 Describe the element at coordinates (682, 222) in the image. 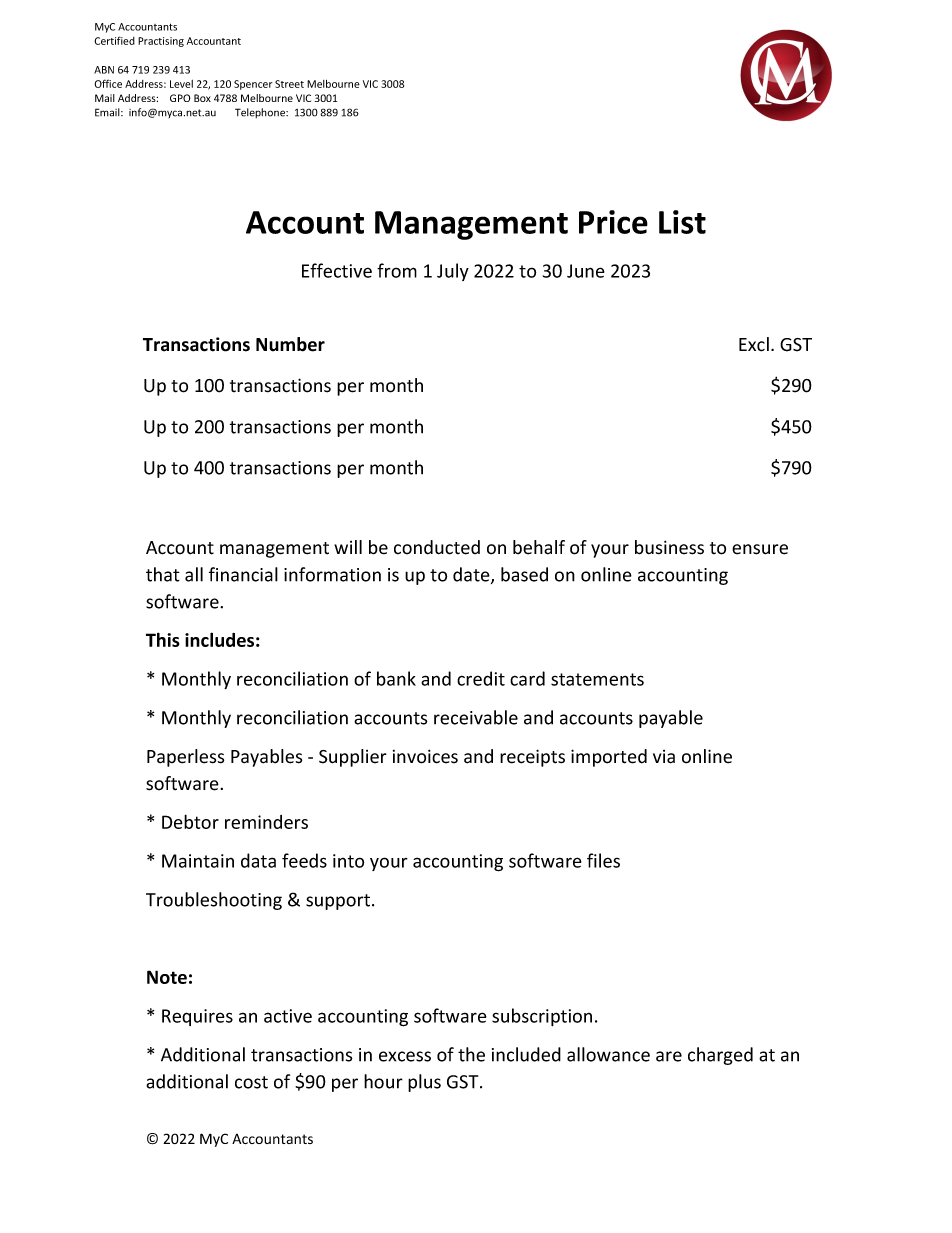

I see `List` at that location.
